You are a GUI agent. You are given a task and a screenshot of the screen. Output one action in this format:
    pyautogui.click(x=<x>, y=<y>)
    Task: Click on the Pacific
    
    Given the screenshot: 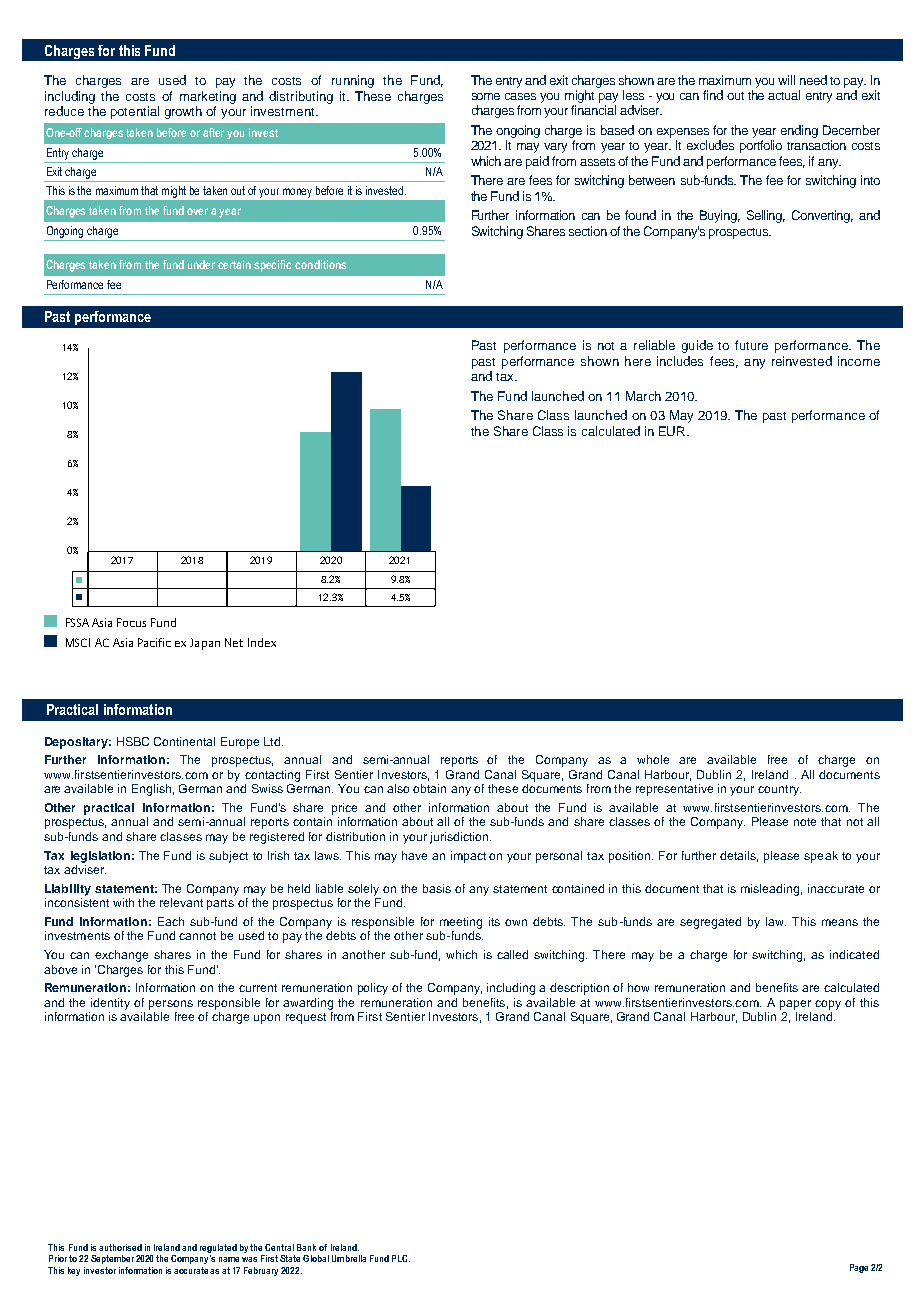 What is the action you would take?
    pyautogui.click(x=154, y=642)
